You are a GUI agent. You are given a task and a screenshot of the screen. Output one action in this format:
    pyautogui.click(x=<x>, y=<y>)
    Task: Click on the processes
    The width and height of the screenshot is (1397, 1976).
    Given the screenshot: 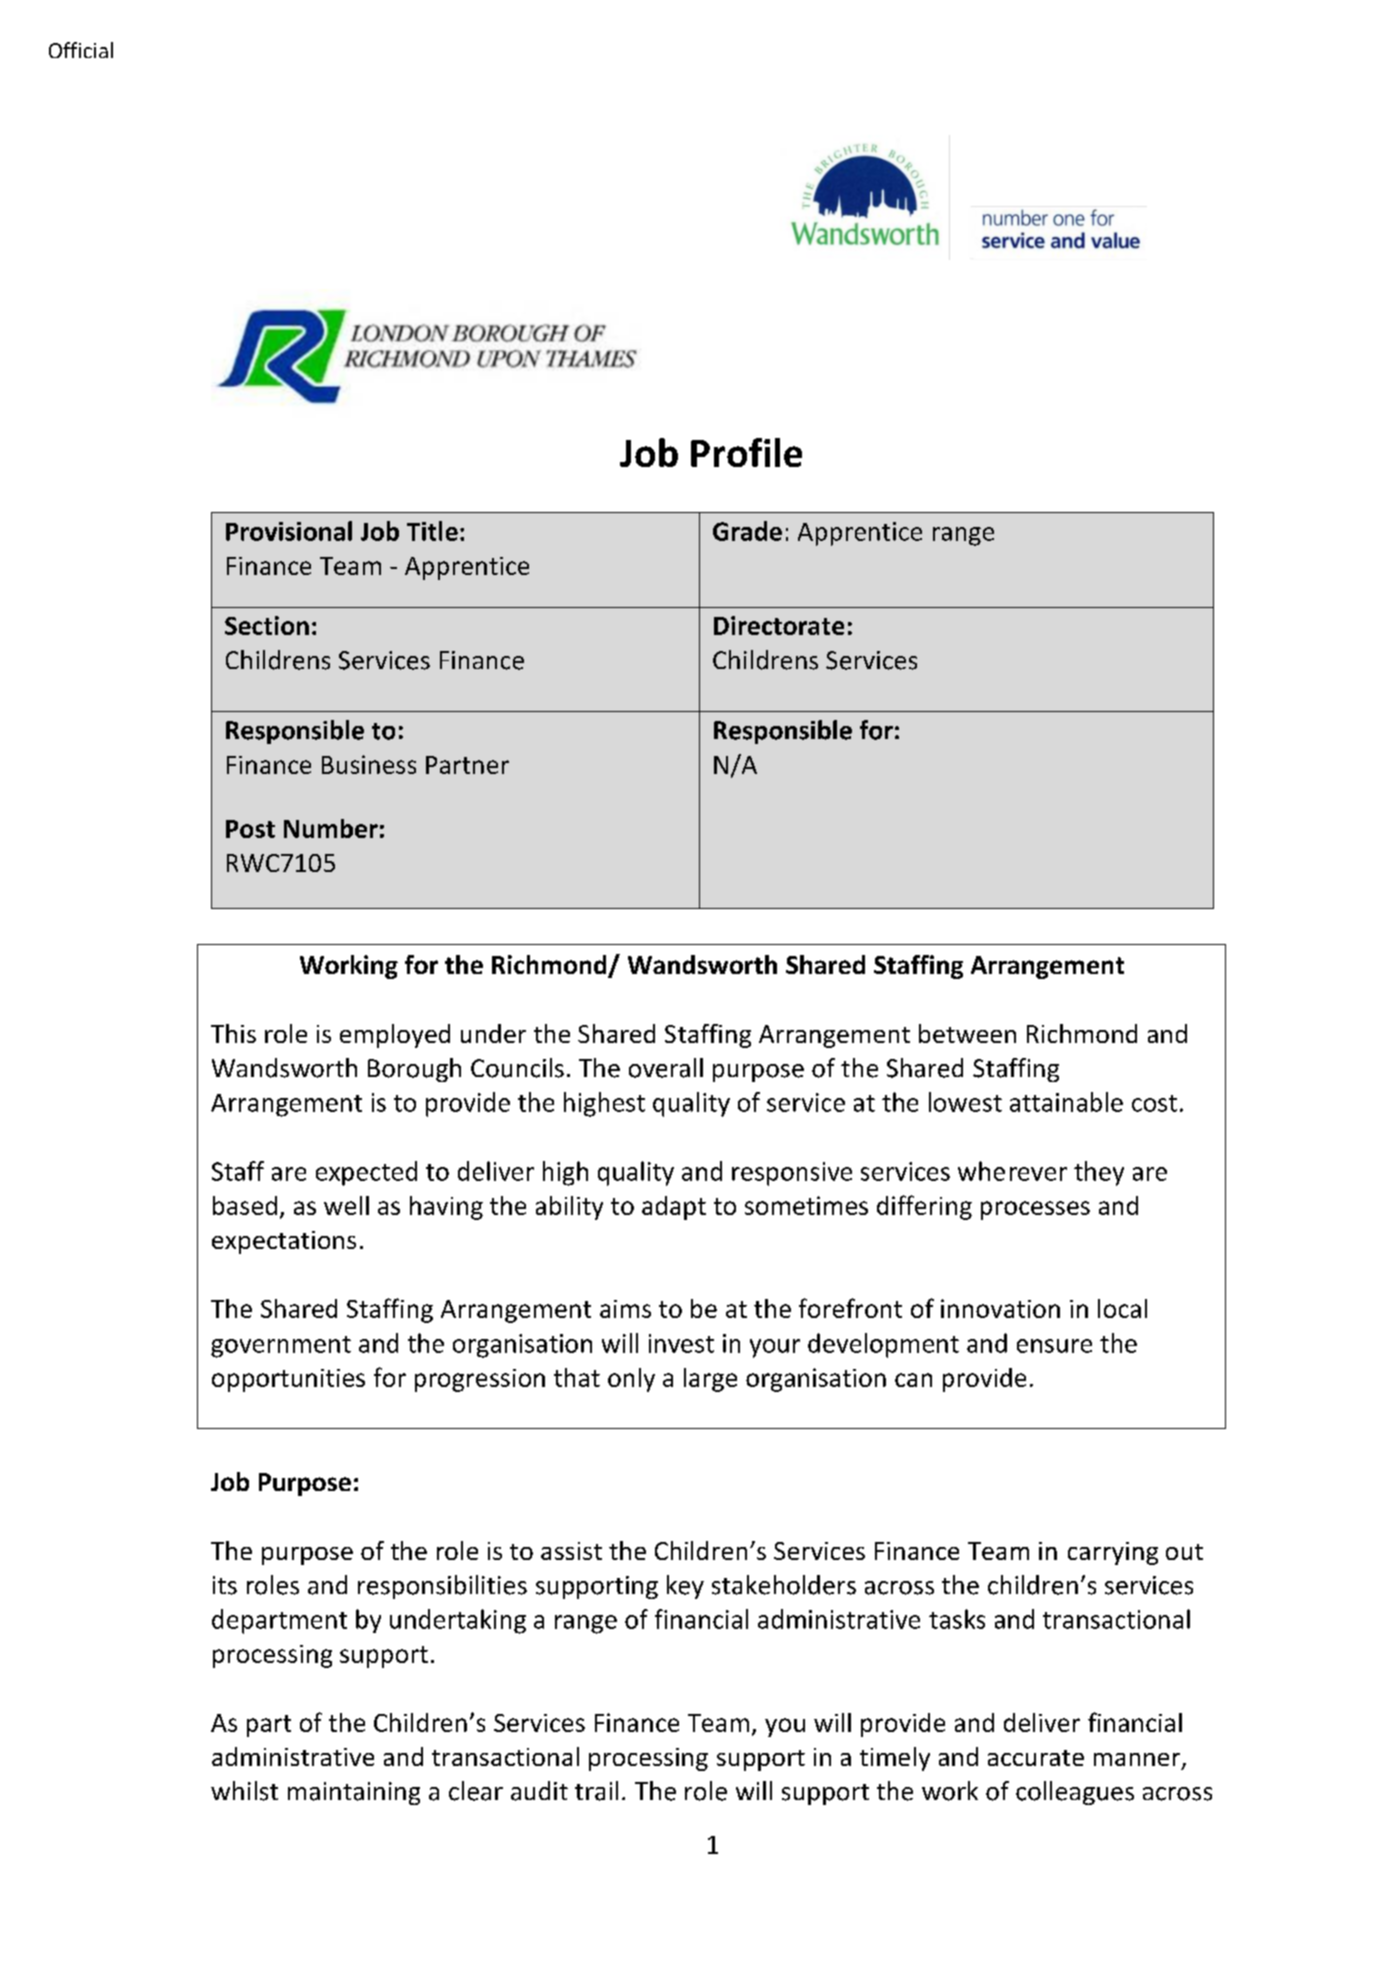 What is the action you would take?
    pyautogui.click(x=1035, y=1210)
